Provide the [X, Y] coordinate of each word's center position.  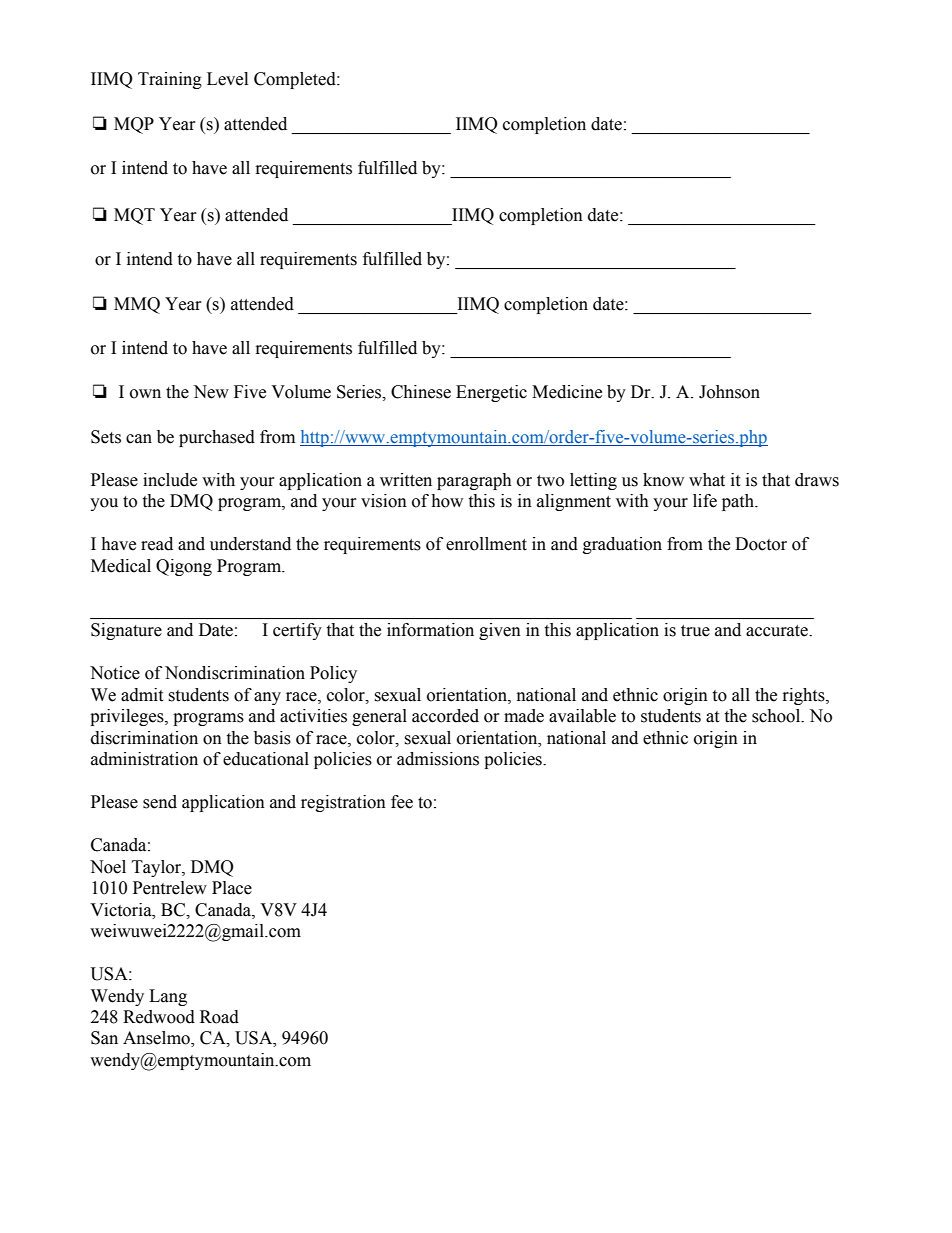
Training [170, 80]
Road [219, 1017]
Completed [296, 80]
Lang [168, 997]
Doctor [761, 544]
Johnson [729, 392]
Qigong [184, 567]
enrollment [486, 544]
